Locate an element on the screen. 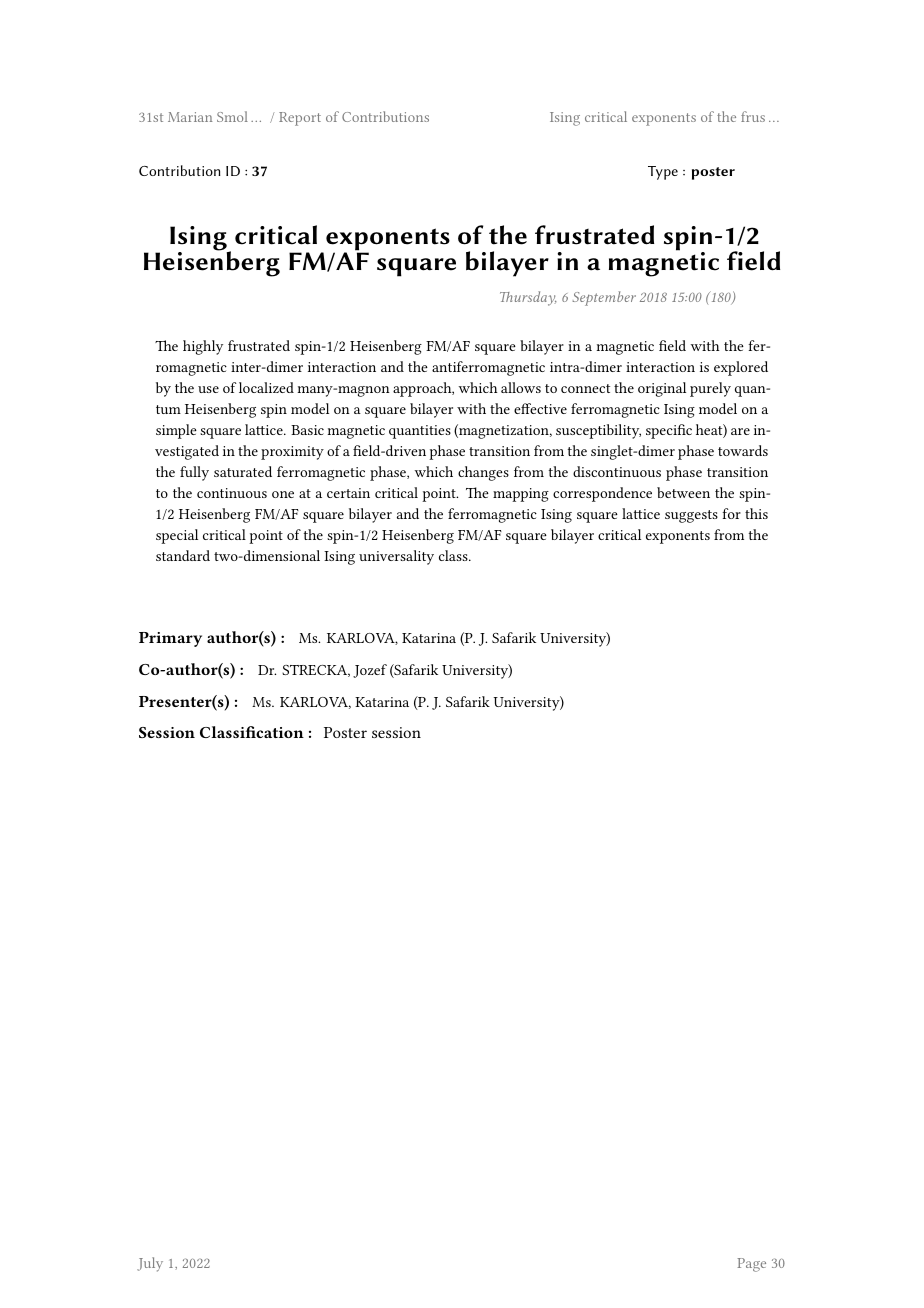 The image size is (924, 1308). Smol is located at coordinates (232, 116).
